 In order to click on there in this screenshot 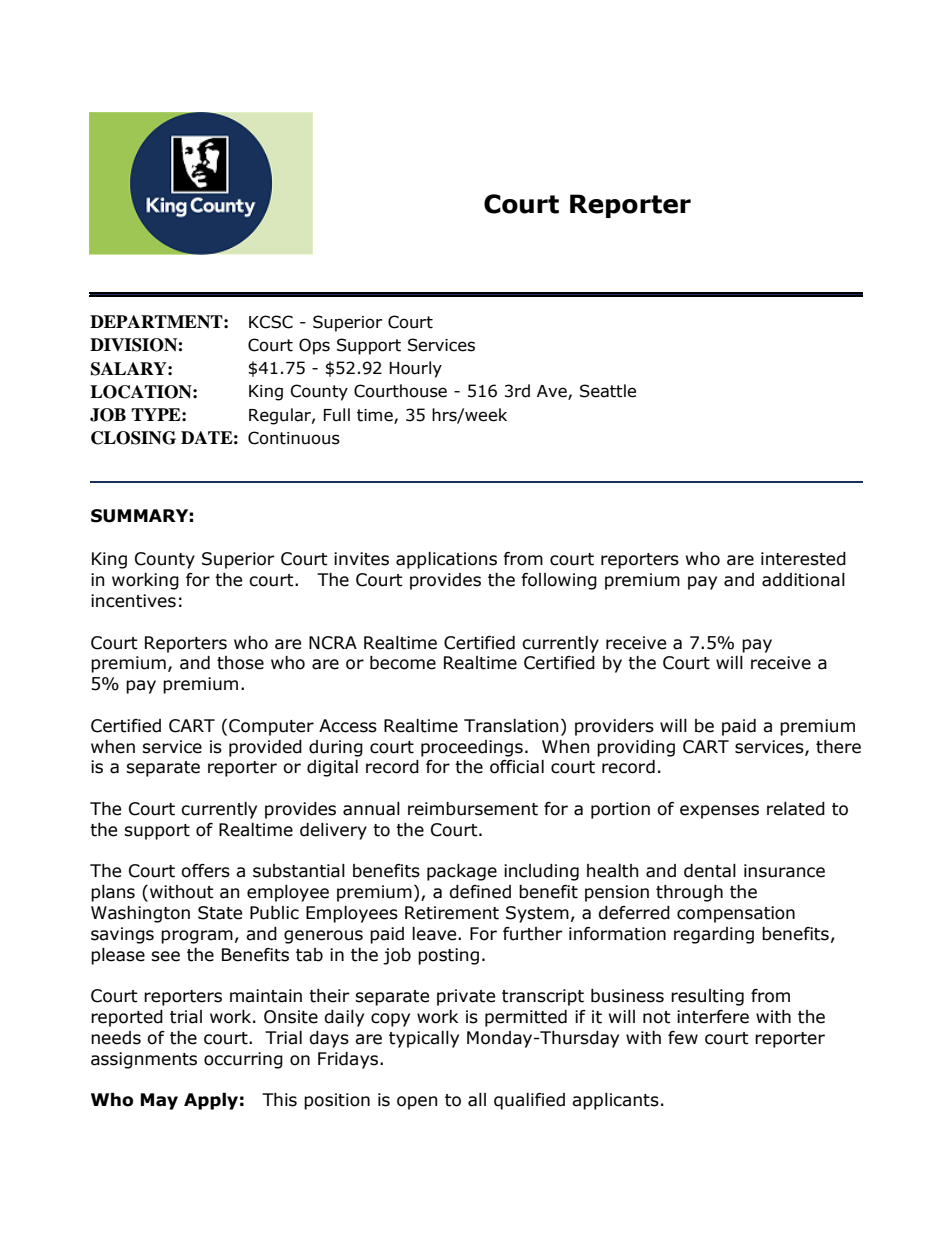, I will do `click(838, 747)`.
